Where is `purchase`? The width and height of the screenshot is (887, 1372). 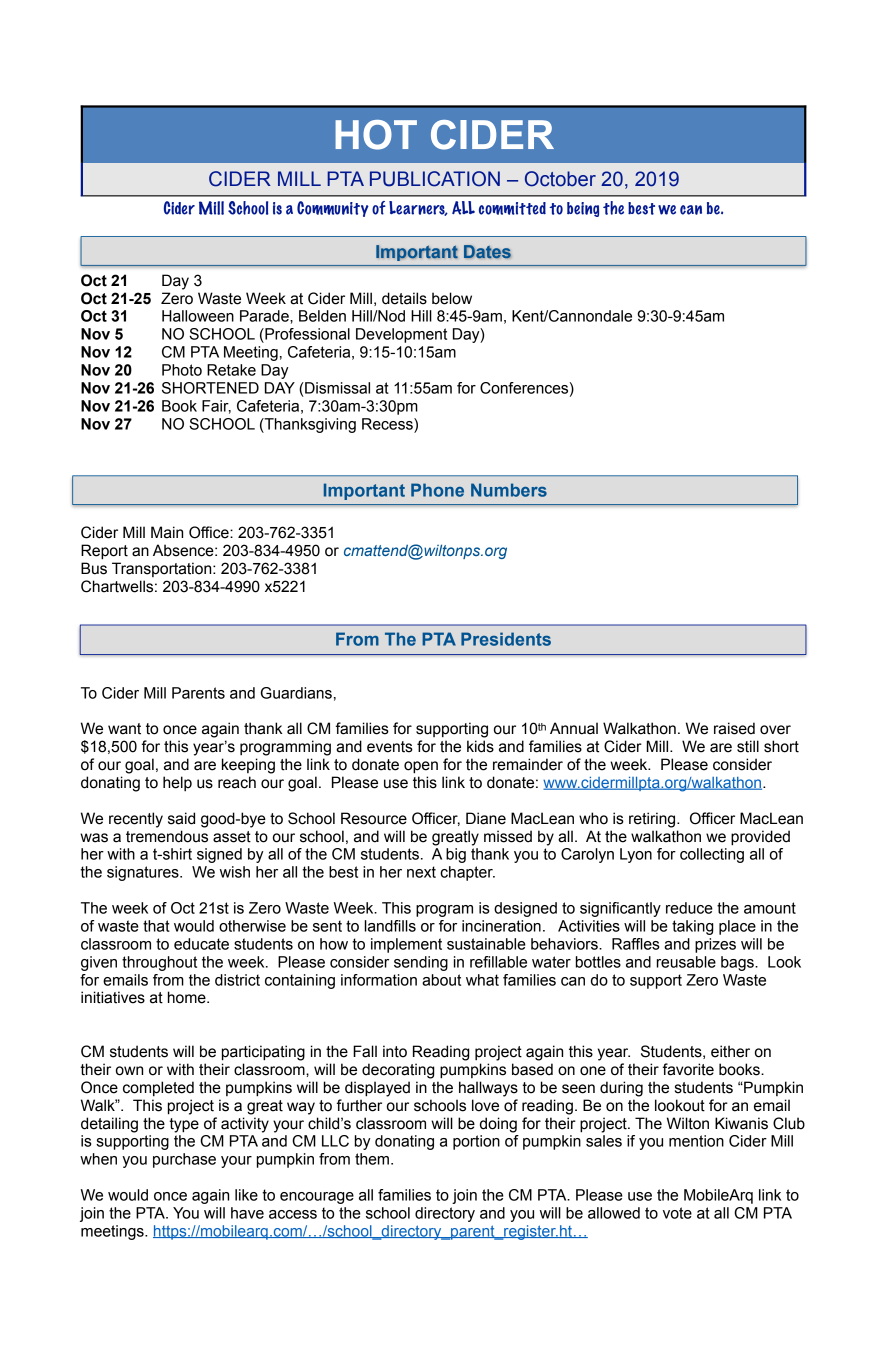 purchase is located at coordinates (184, 1160).
